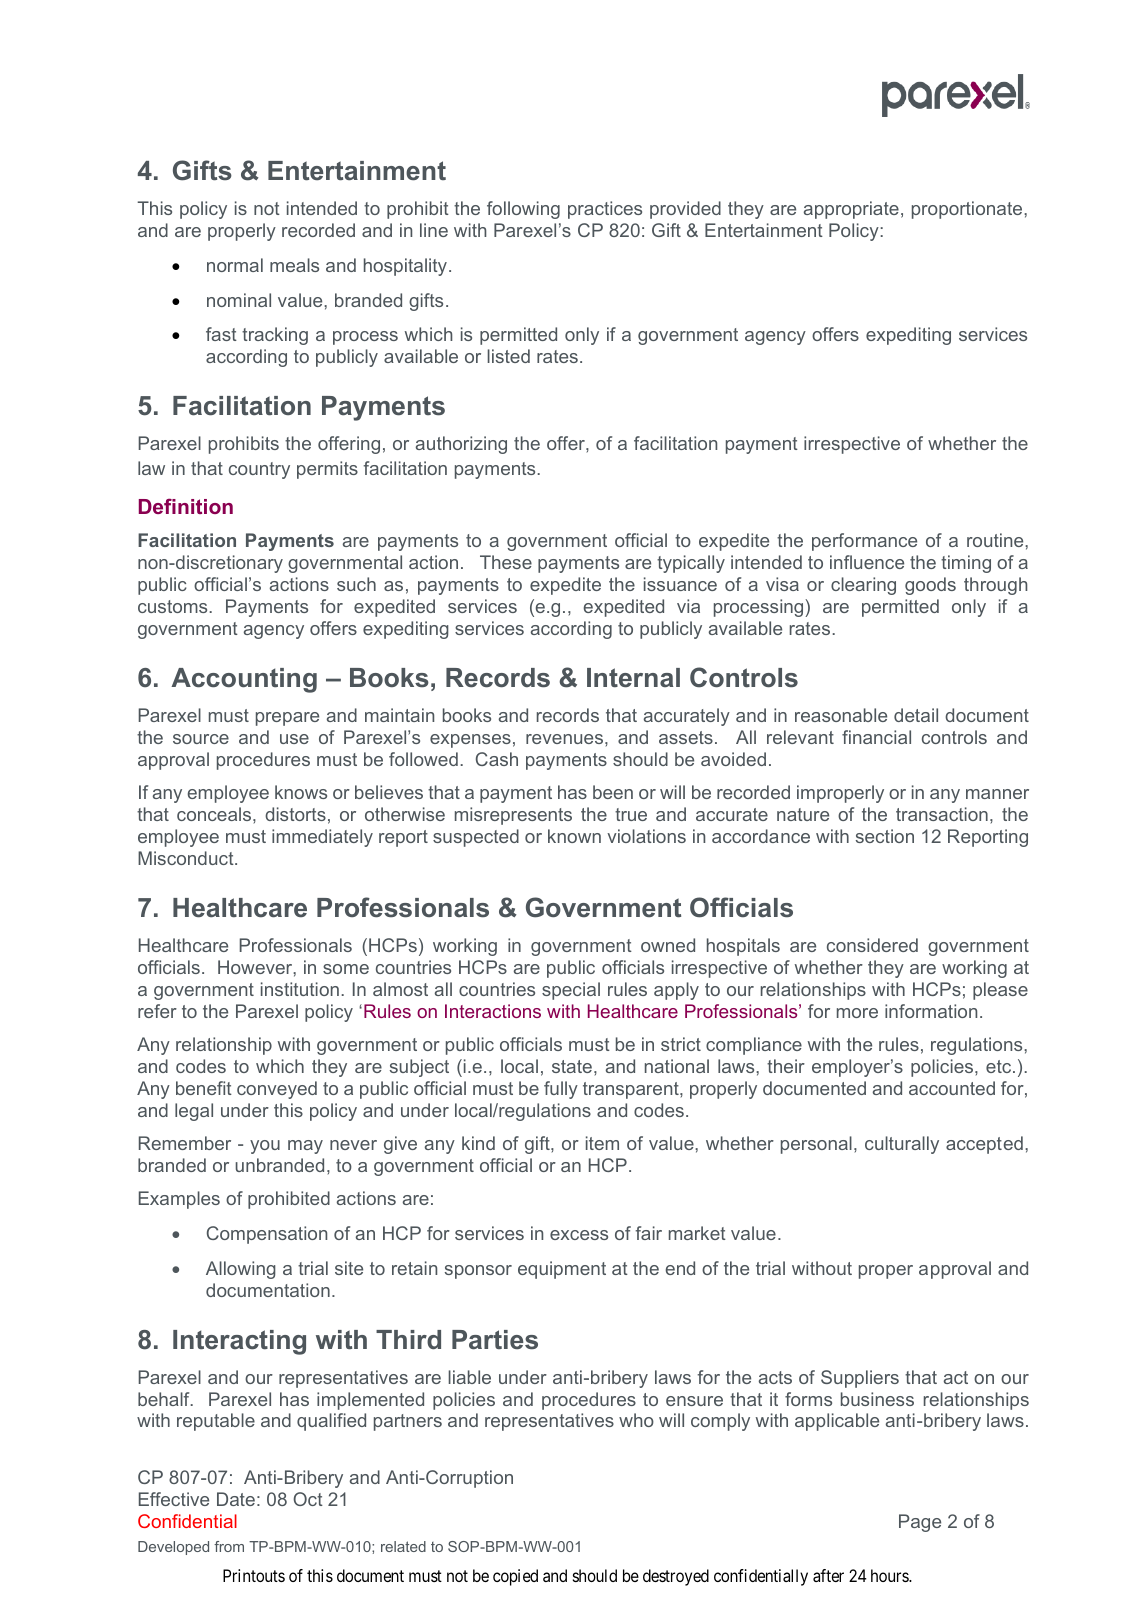 This page has height=1605, width=1135. Describe the element at coordinates (916, 715) in the page. I see `detail` at that location.
